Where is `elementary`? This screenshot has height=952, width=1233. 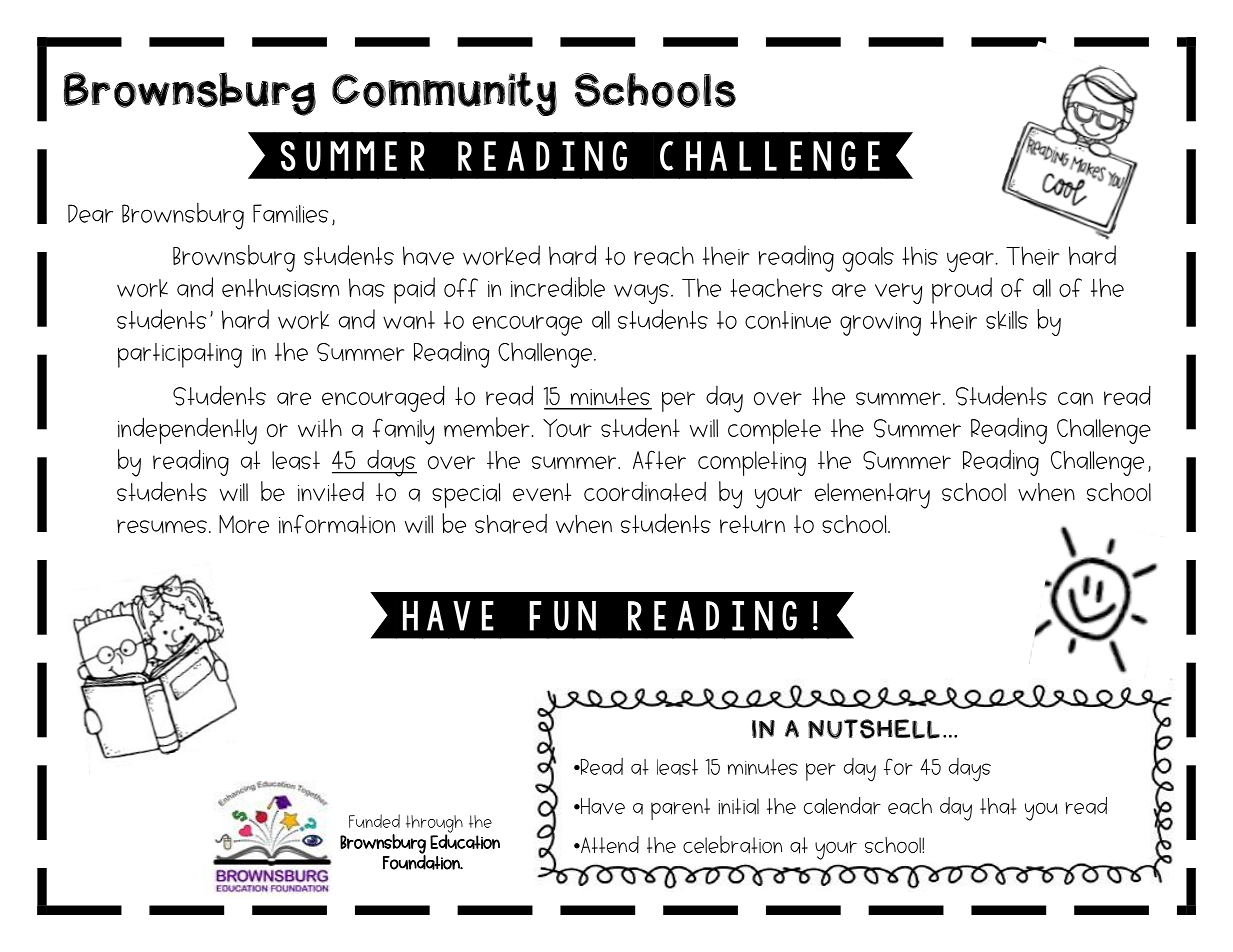 elementary is located at coordinates (872, 496).
